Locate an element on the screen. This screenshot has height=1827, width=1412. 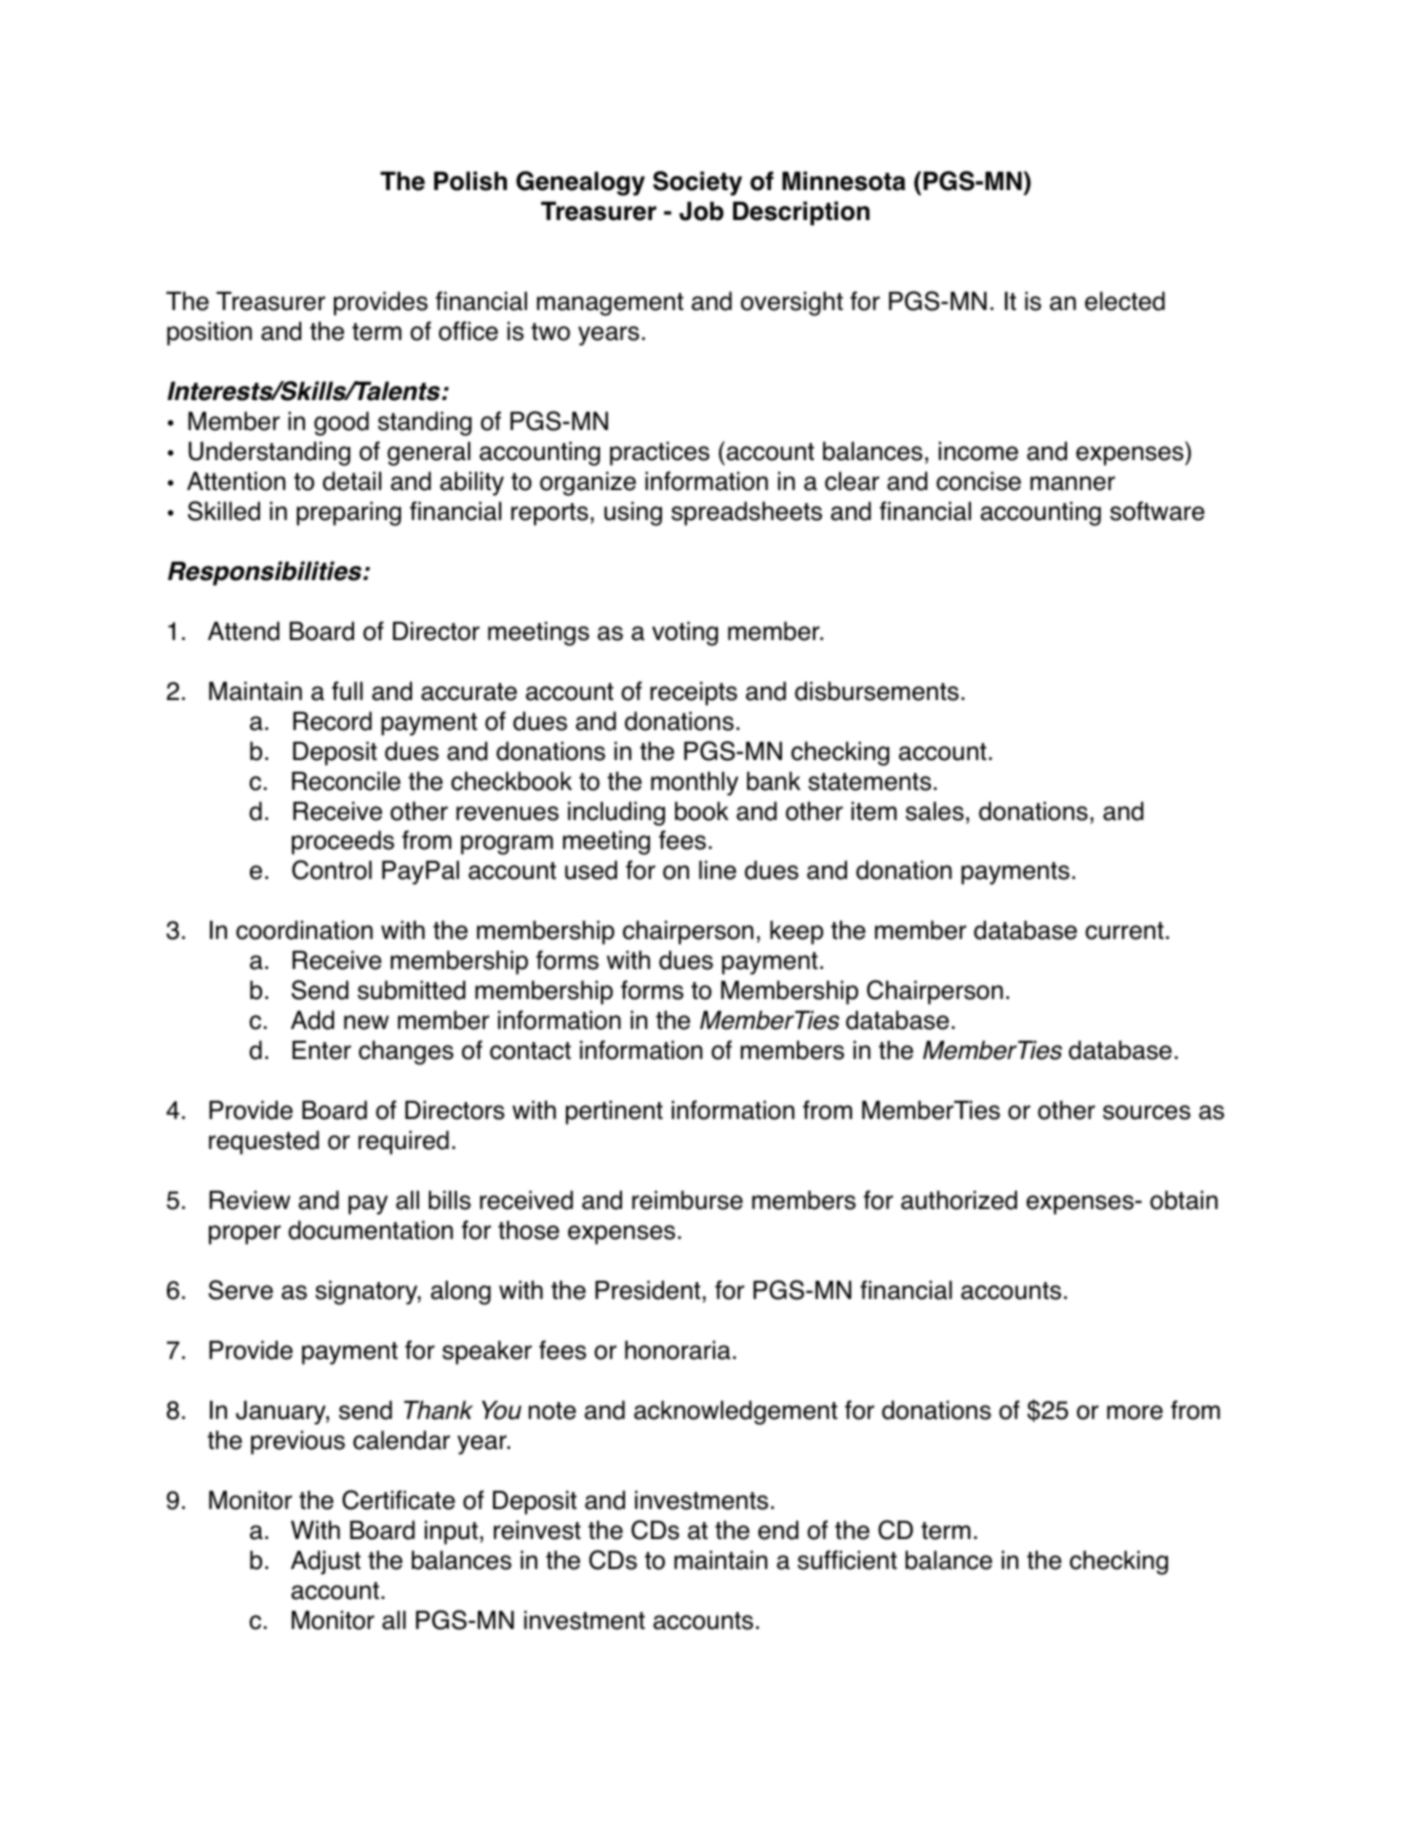
sources is located at coordinates (1147, 1112).
